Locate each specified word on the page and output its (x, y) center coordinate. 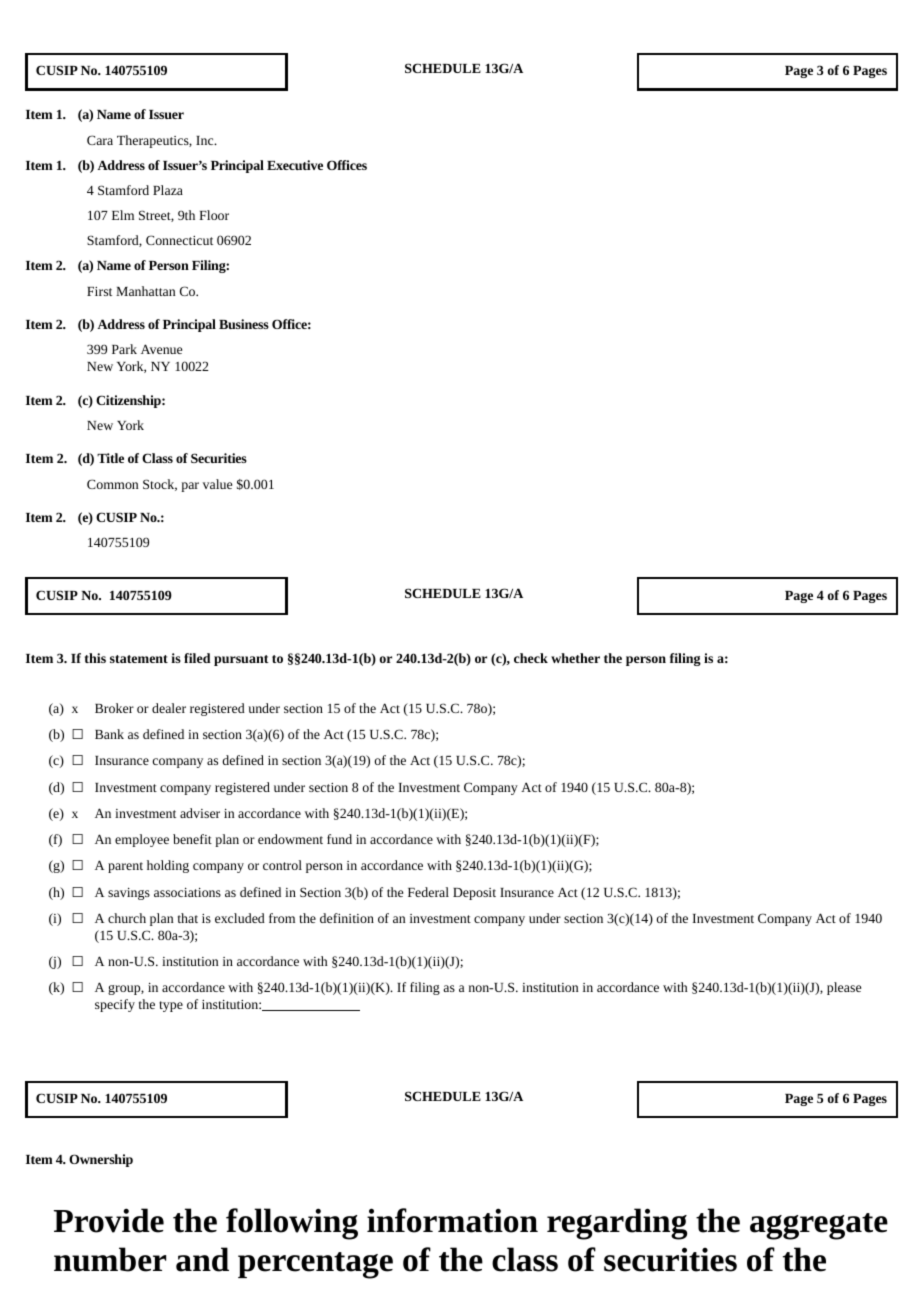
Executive (295, 165)
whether (575, 658)
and (202, 1259)
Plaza (168, 190)
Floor (214, 215)
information (452, 1220)
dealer (169, 708)
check (531, 658)
